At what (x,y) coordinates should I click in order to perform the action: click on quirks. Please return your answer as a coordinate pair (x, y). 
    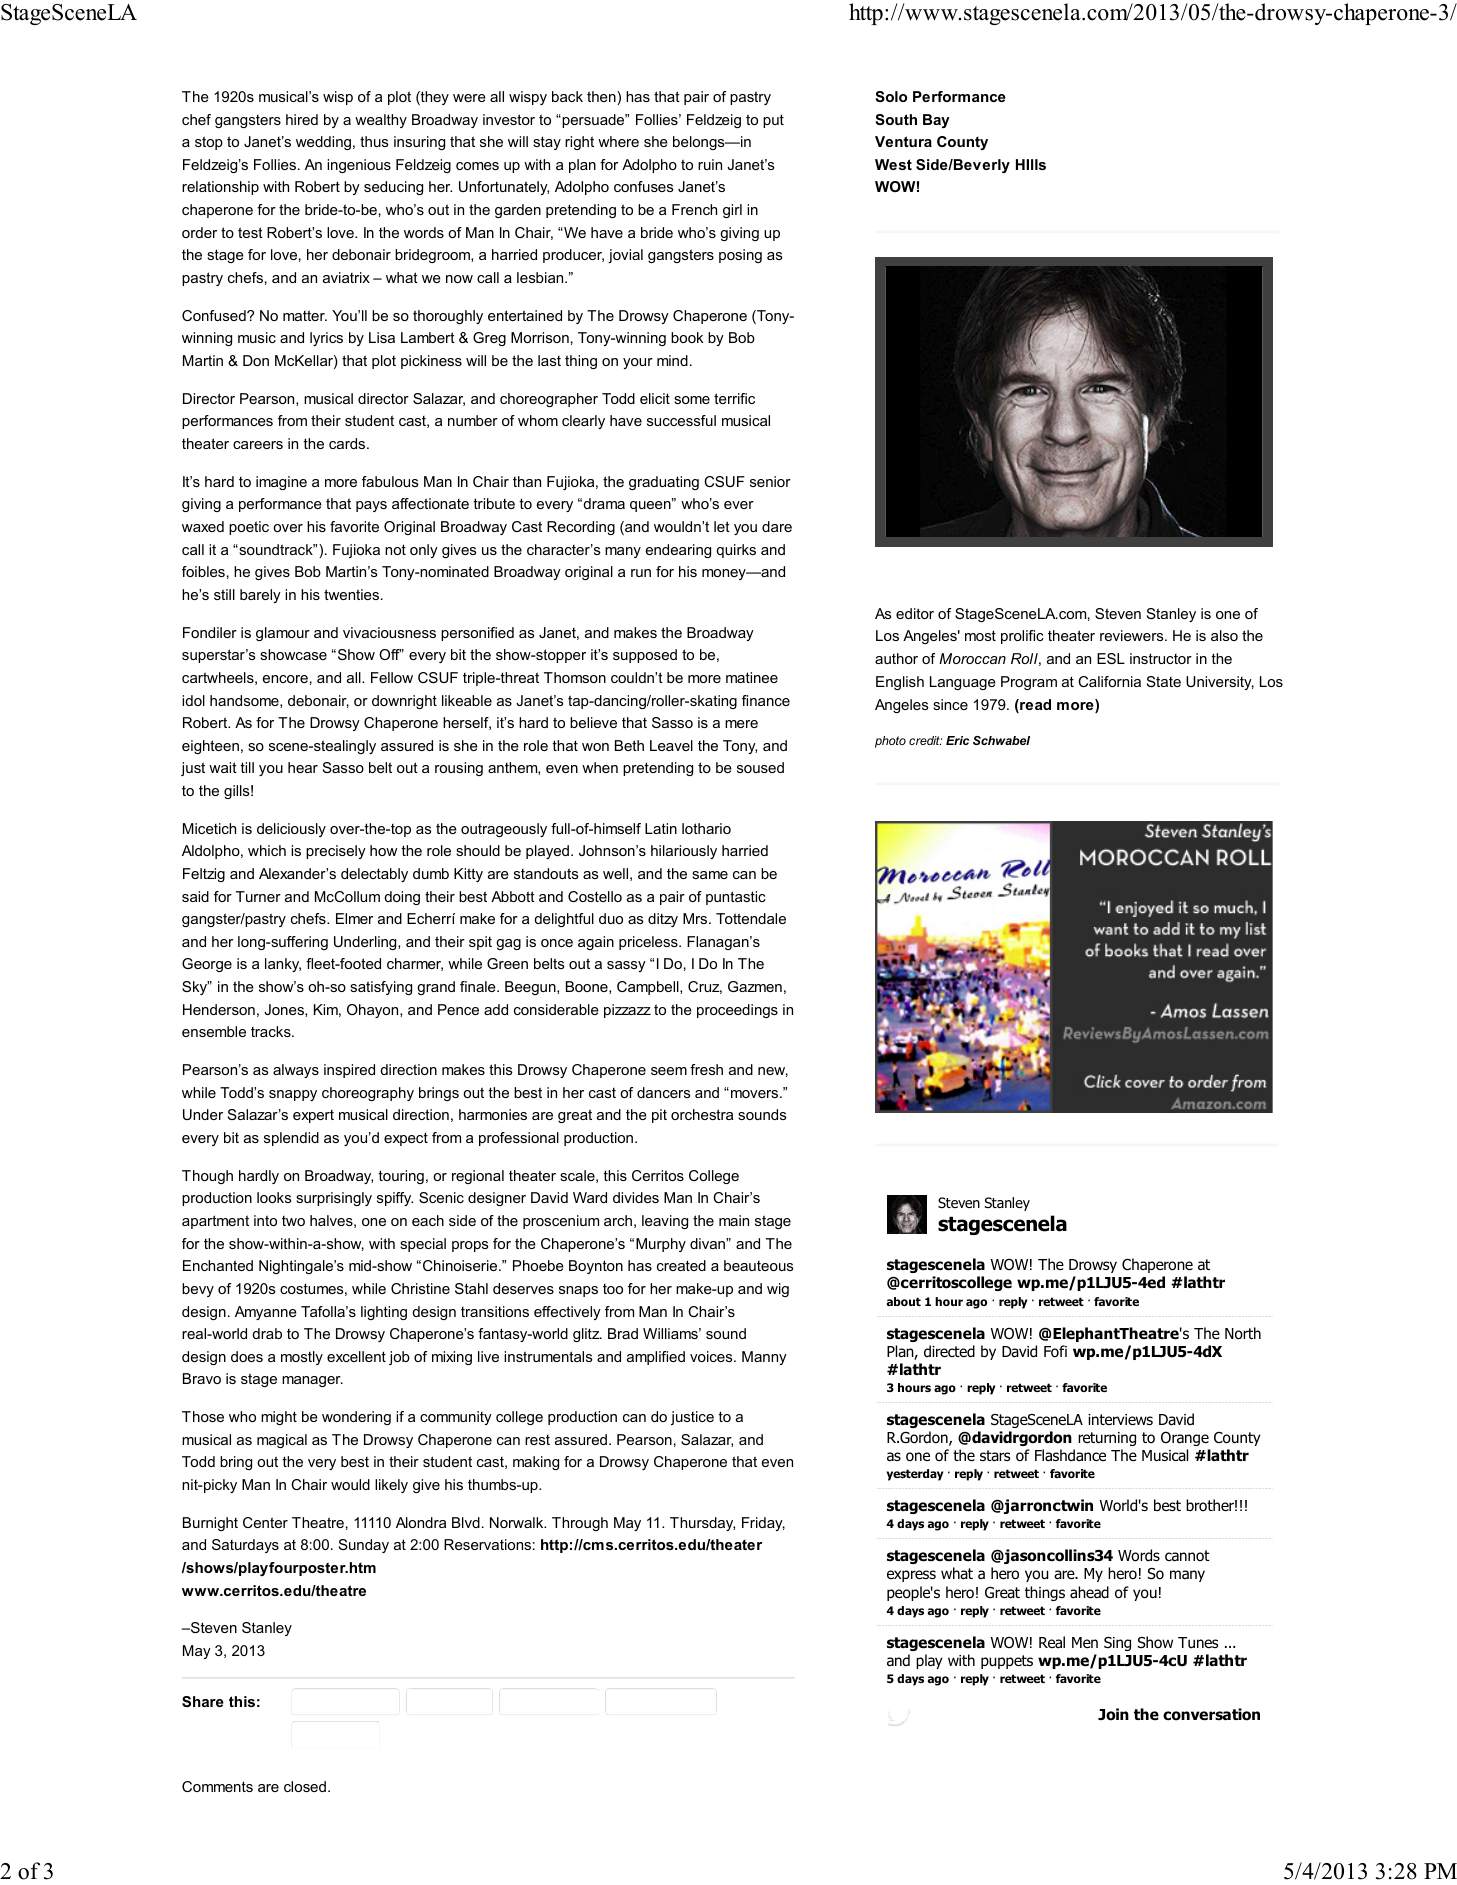
    Looking at the image, I should click on (736, 551).
